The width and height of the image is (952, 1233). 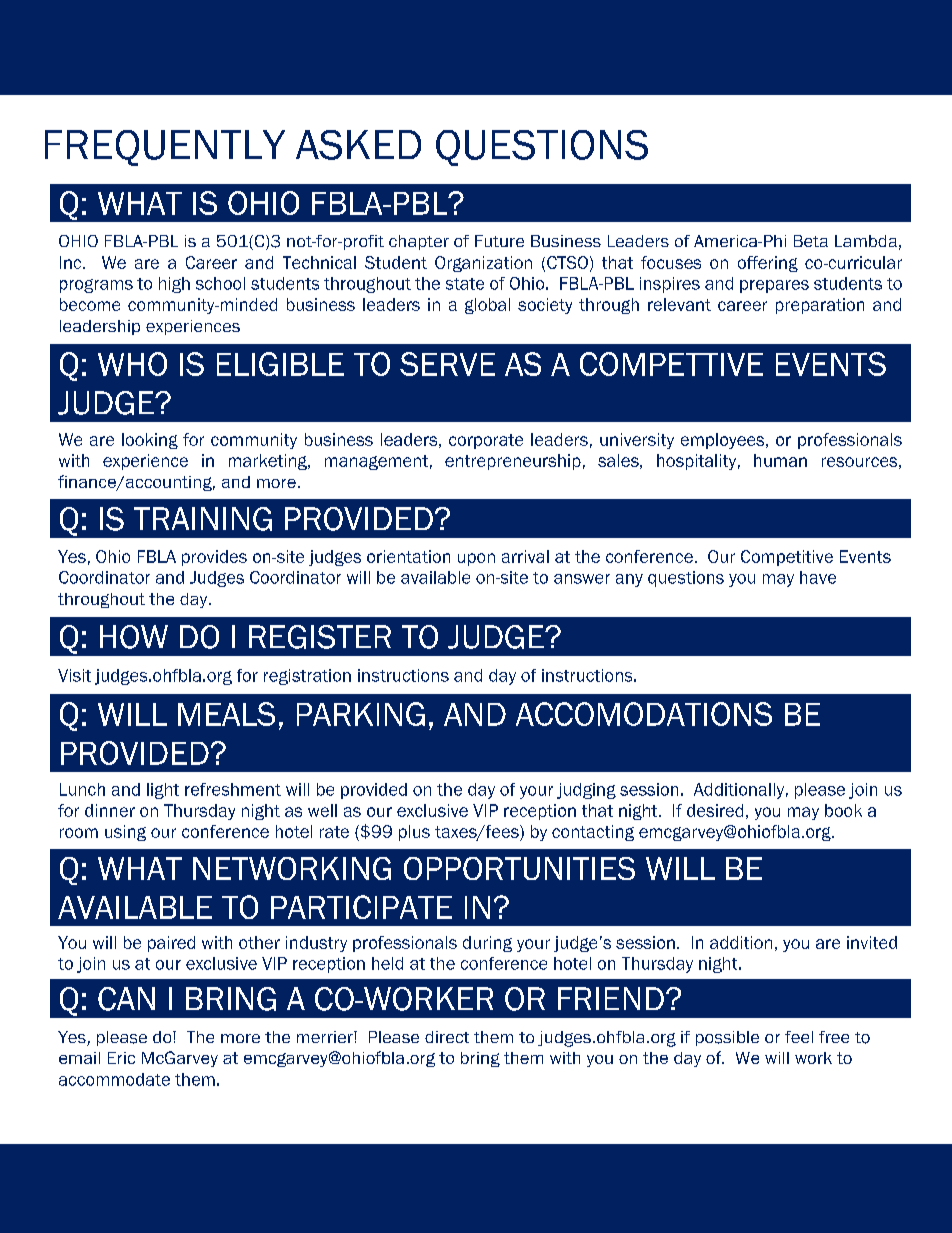 What do you see at coordinates (134, 637) in the image?
I see `HOW` at bounding box center [134, 637].
